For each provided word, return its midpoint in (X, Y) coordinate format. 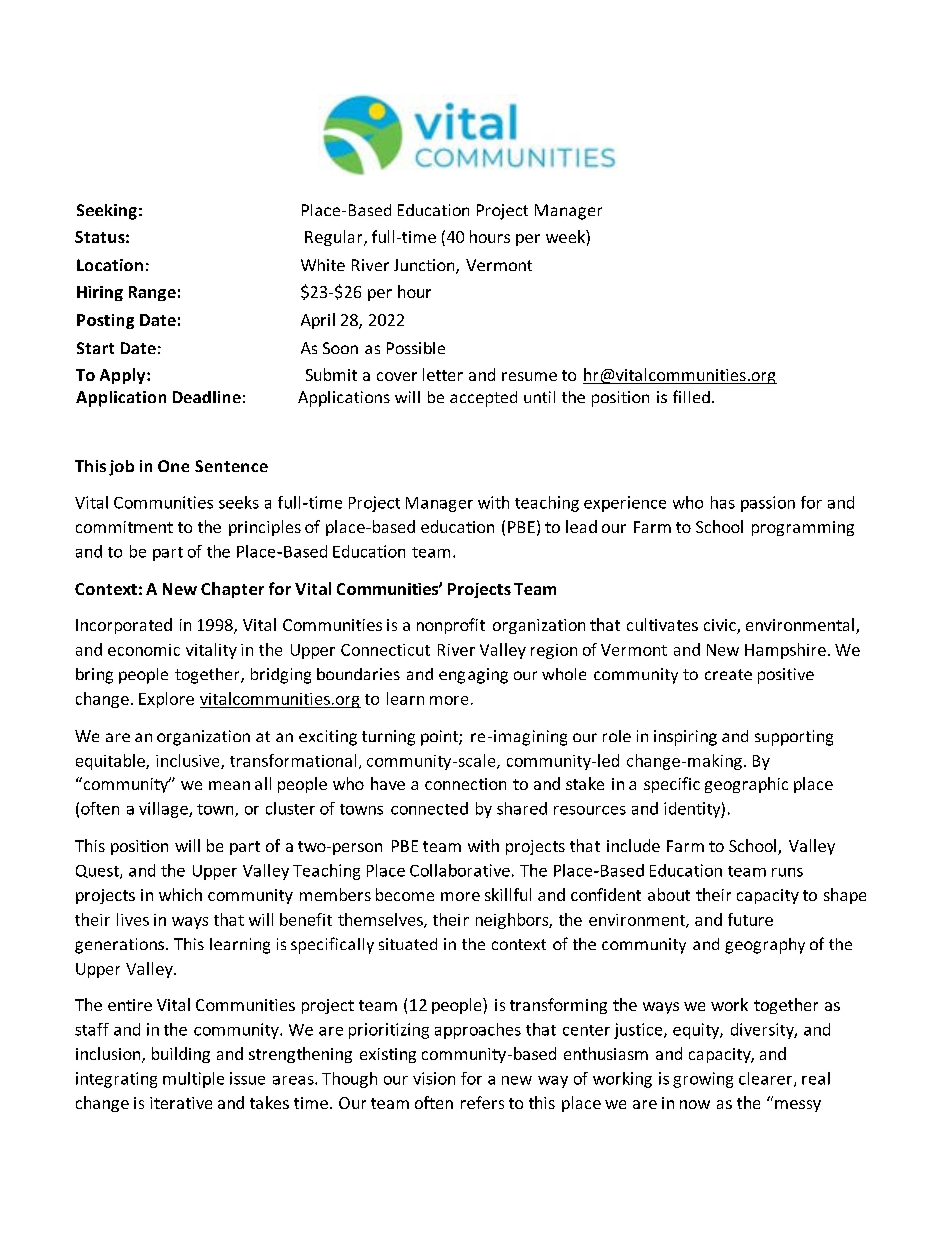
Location (110, 265)
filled (691, 396)
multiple (193, 1080)
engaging (473, 676)
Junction (425, 266)
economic (144, 650)
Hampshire (785, 651)
